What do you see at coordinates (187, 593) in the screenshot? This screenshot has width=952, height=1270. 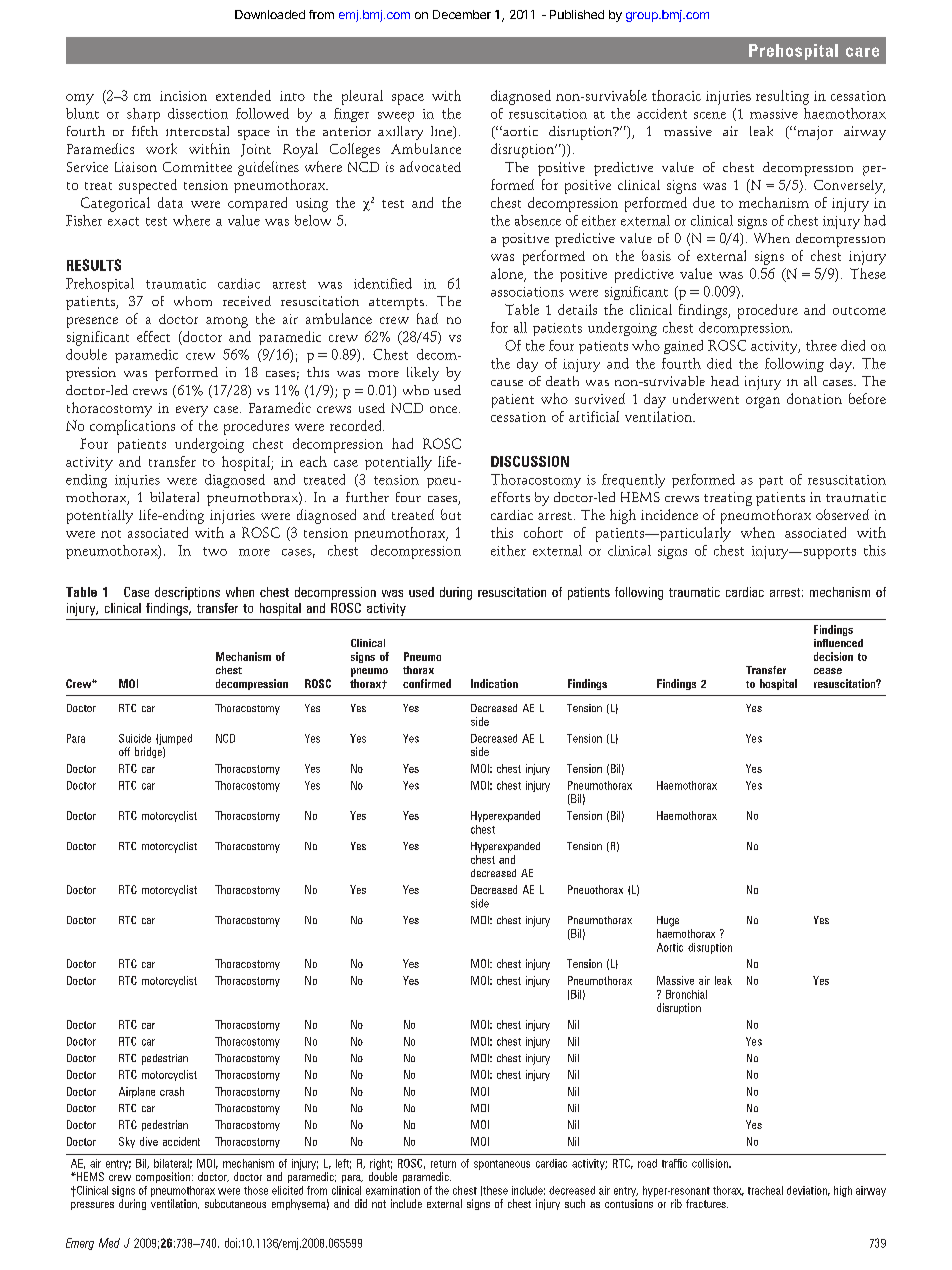 I see `descriptions` at bounding box center [187, 593].
